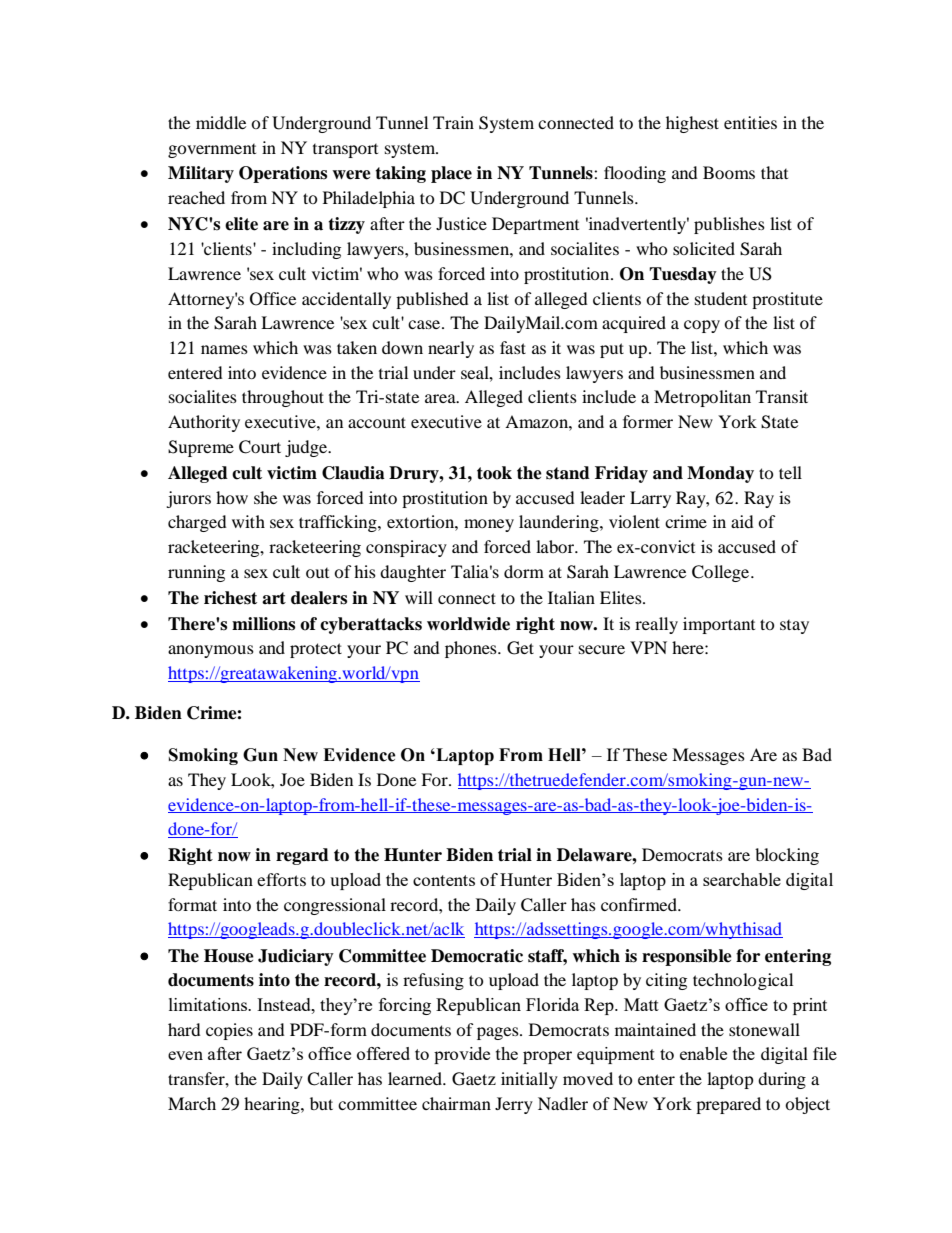  What do you see at coordinates (283, 174) in the image?
I see `Operations` at bounding box center [283, 174].
